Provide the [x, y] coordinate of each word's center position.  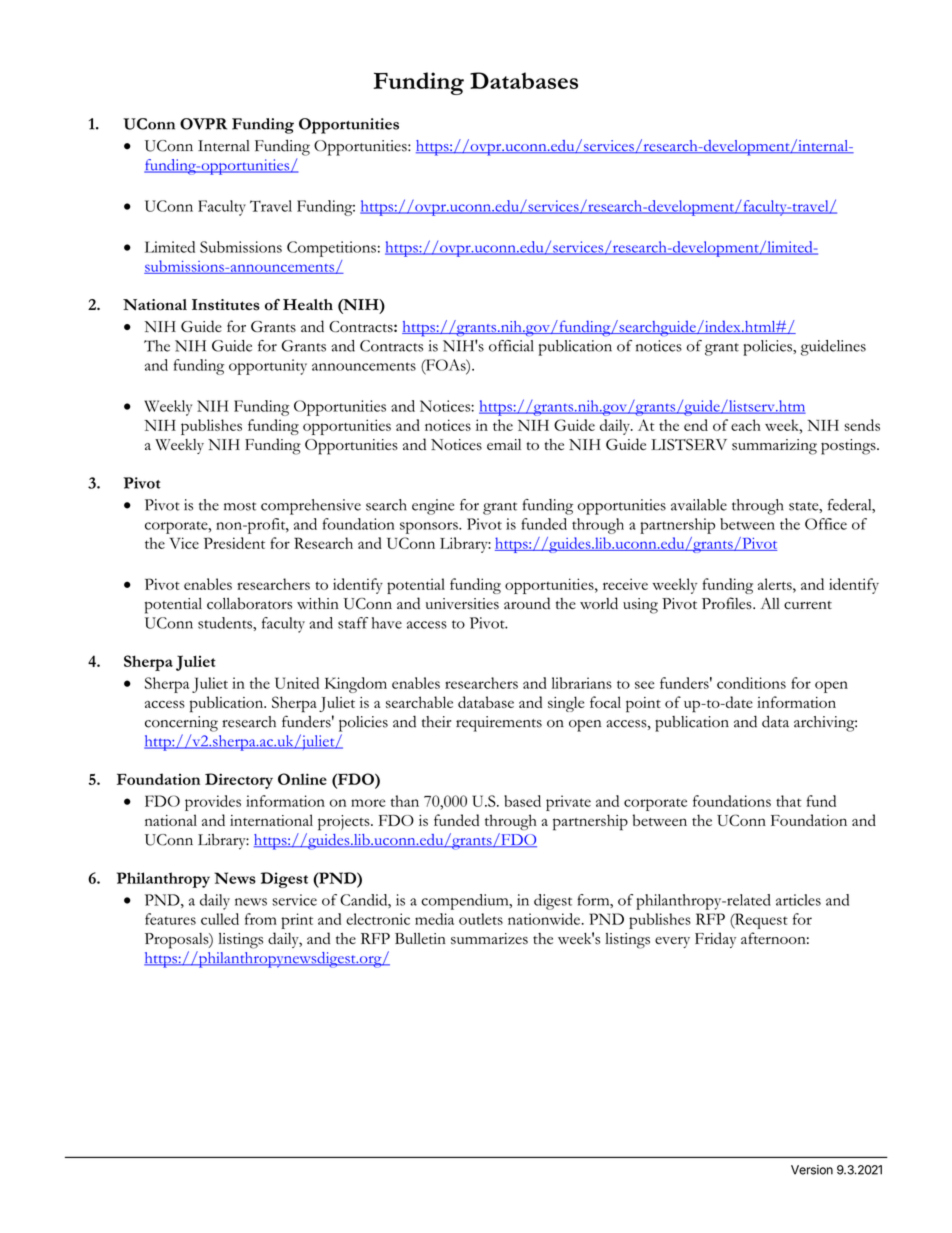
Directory [239, 781]
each [746, 425]
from [261, 919]
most [240, 506]
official [511, 346]
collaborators [249, 603]
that [788, 801]
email [504, 444]
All [770, 603]
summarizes [489, 938]
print [297, 921]
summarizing [774, 447]
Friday [715, 940]
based [522, 801]
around [527, 603]
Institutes [226, 305]
